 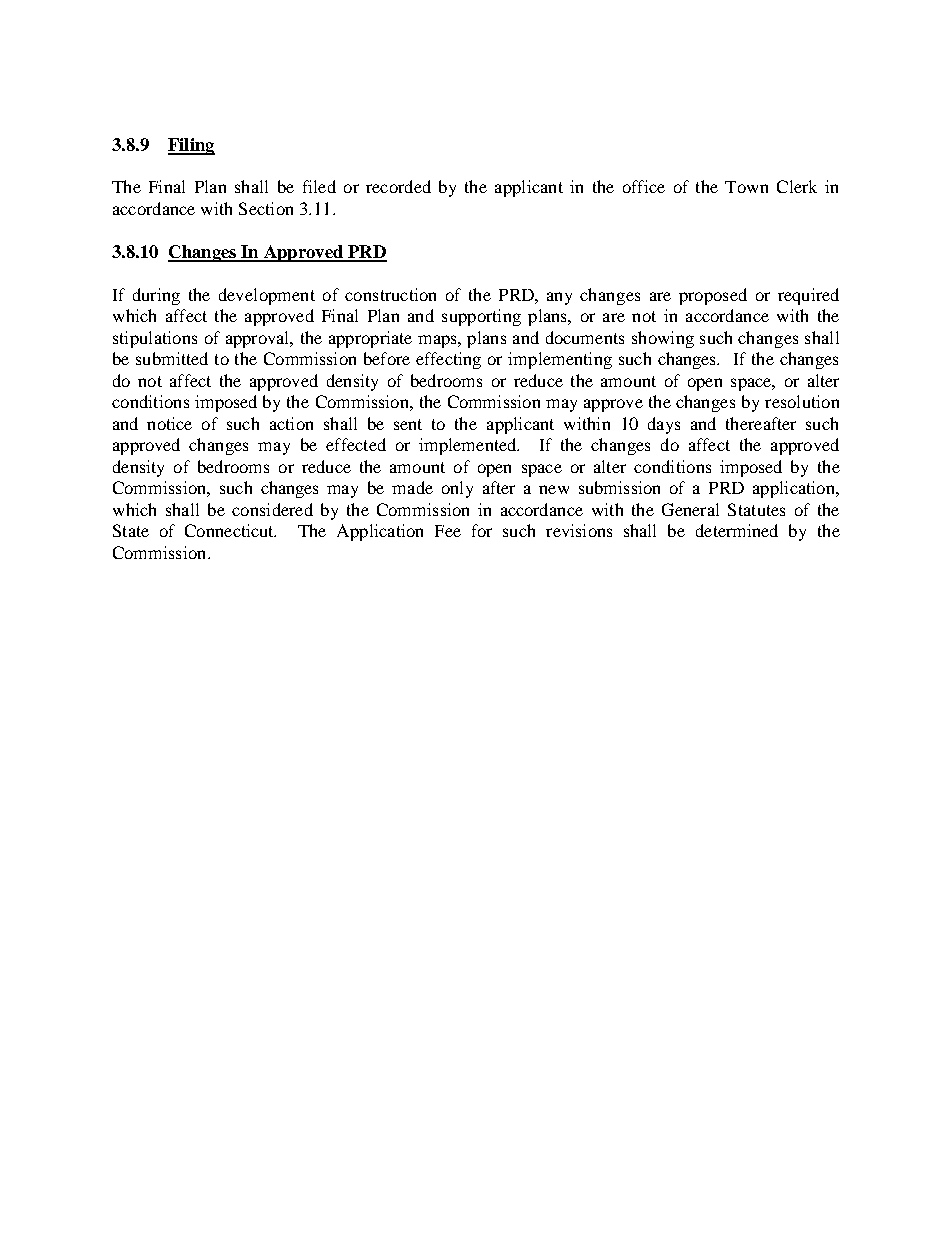 What do you see at coordinates (663, 339) in the document?
I see `showing` at bounding box center [663, 339].
